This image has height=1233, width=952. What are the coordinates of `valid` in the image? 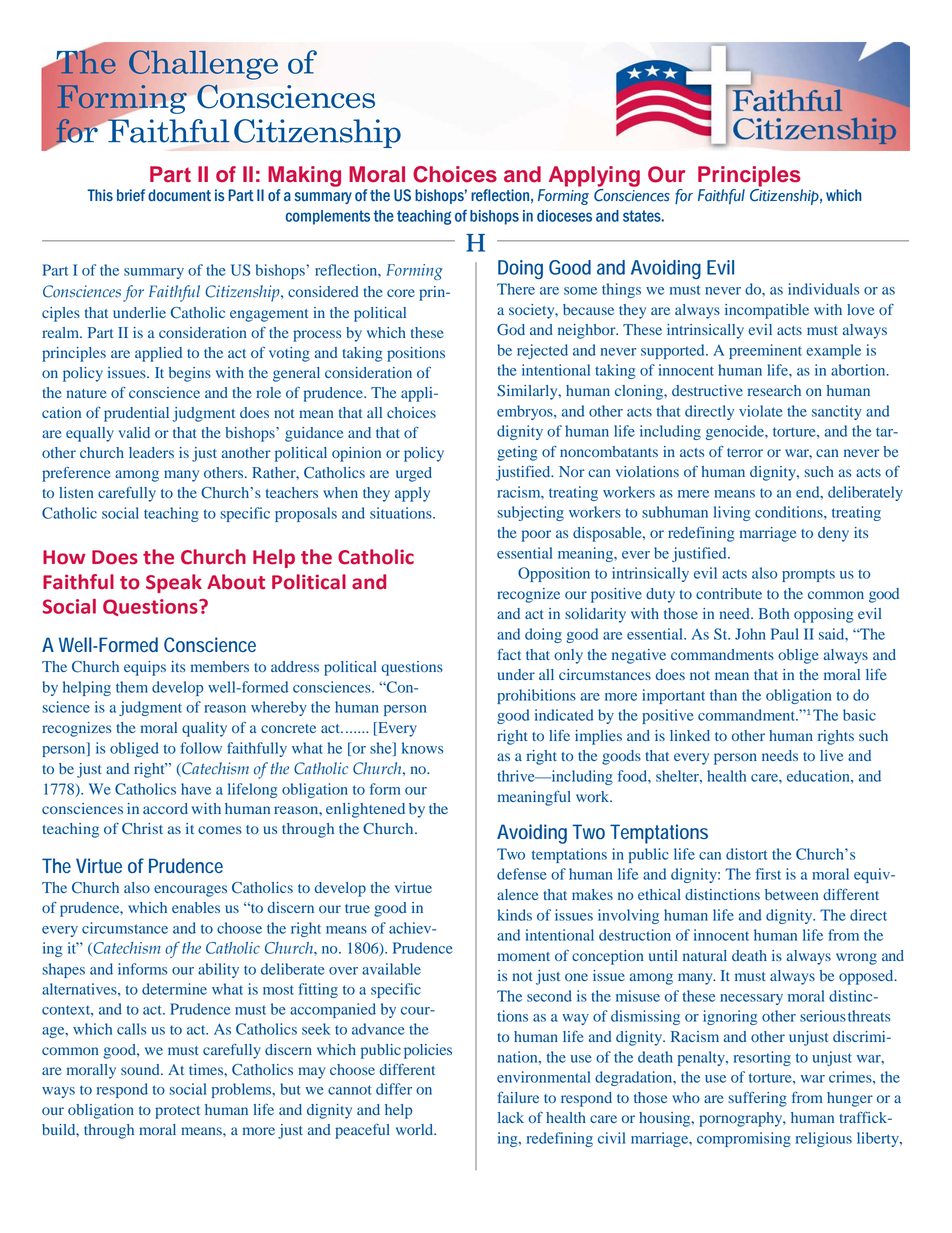 It's located at (134, 432).
